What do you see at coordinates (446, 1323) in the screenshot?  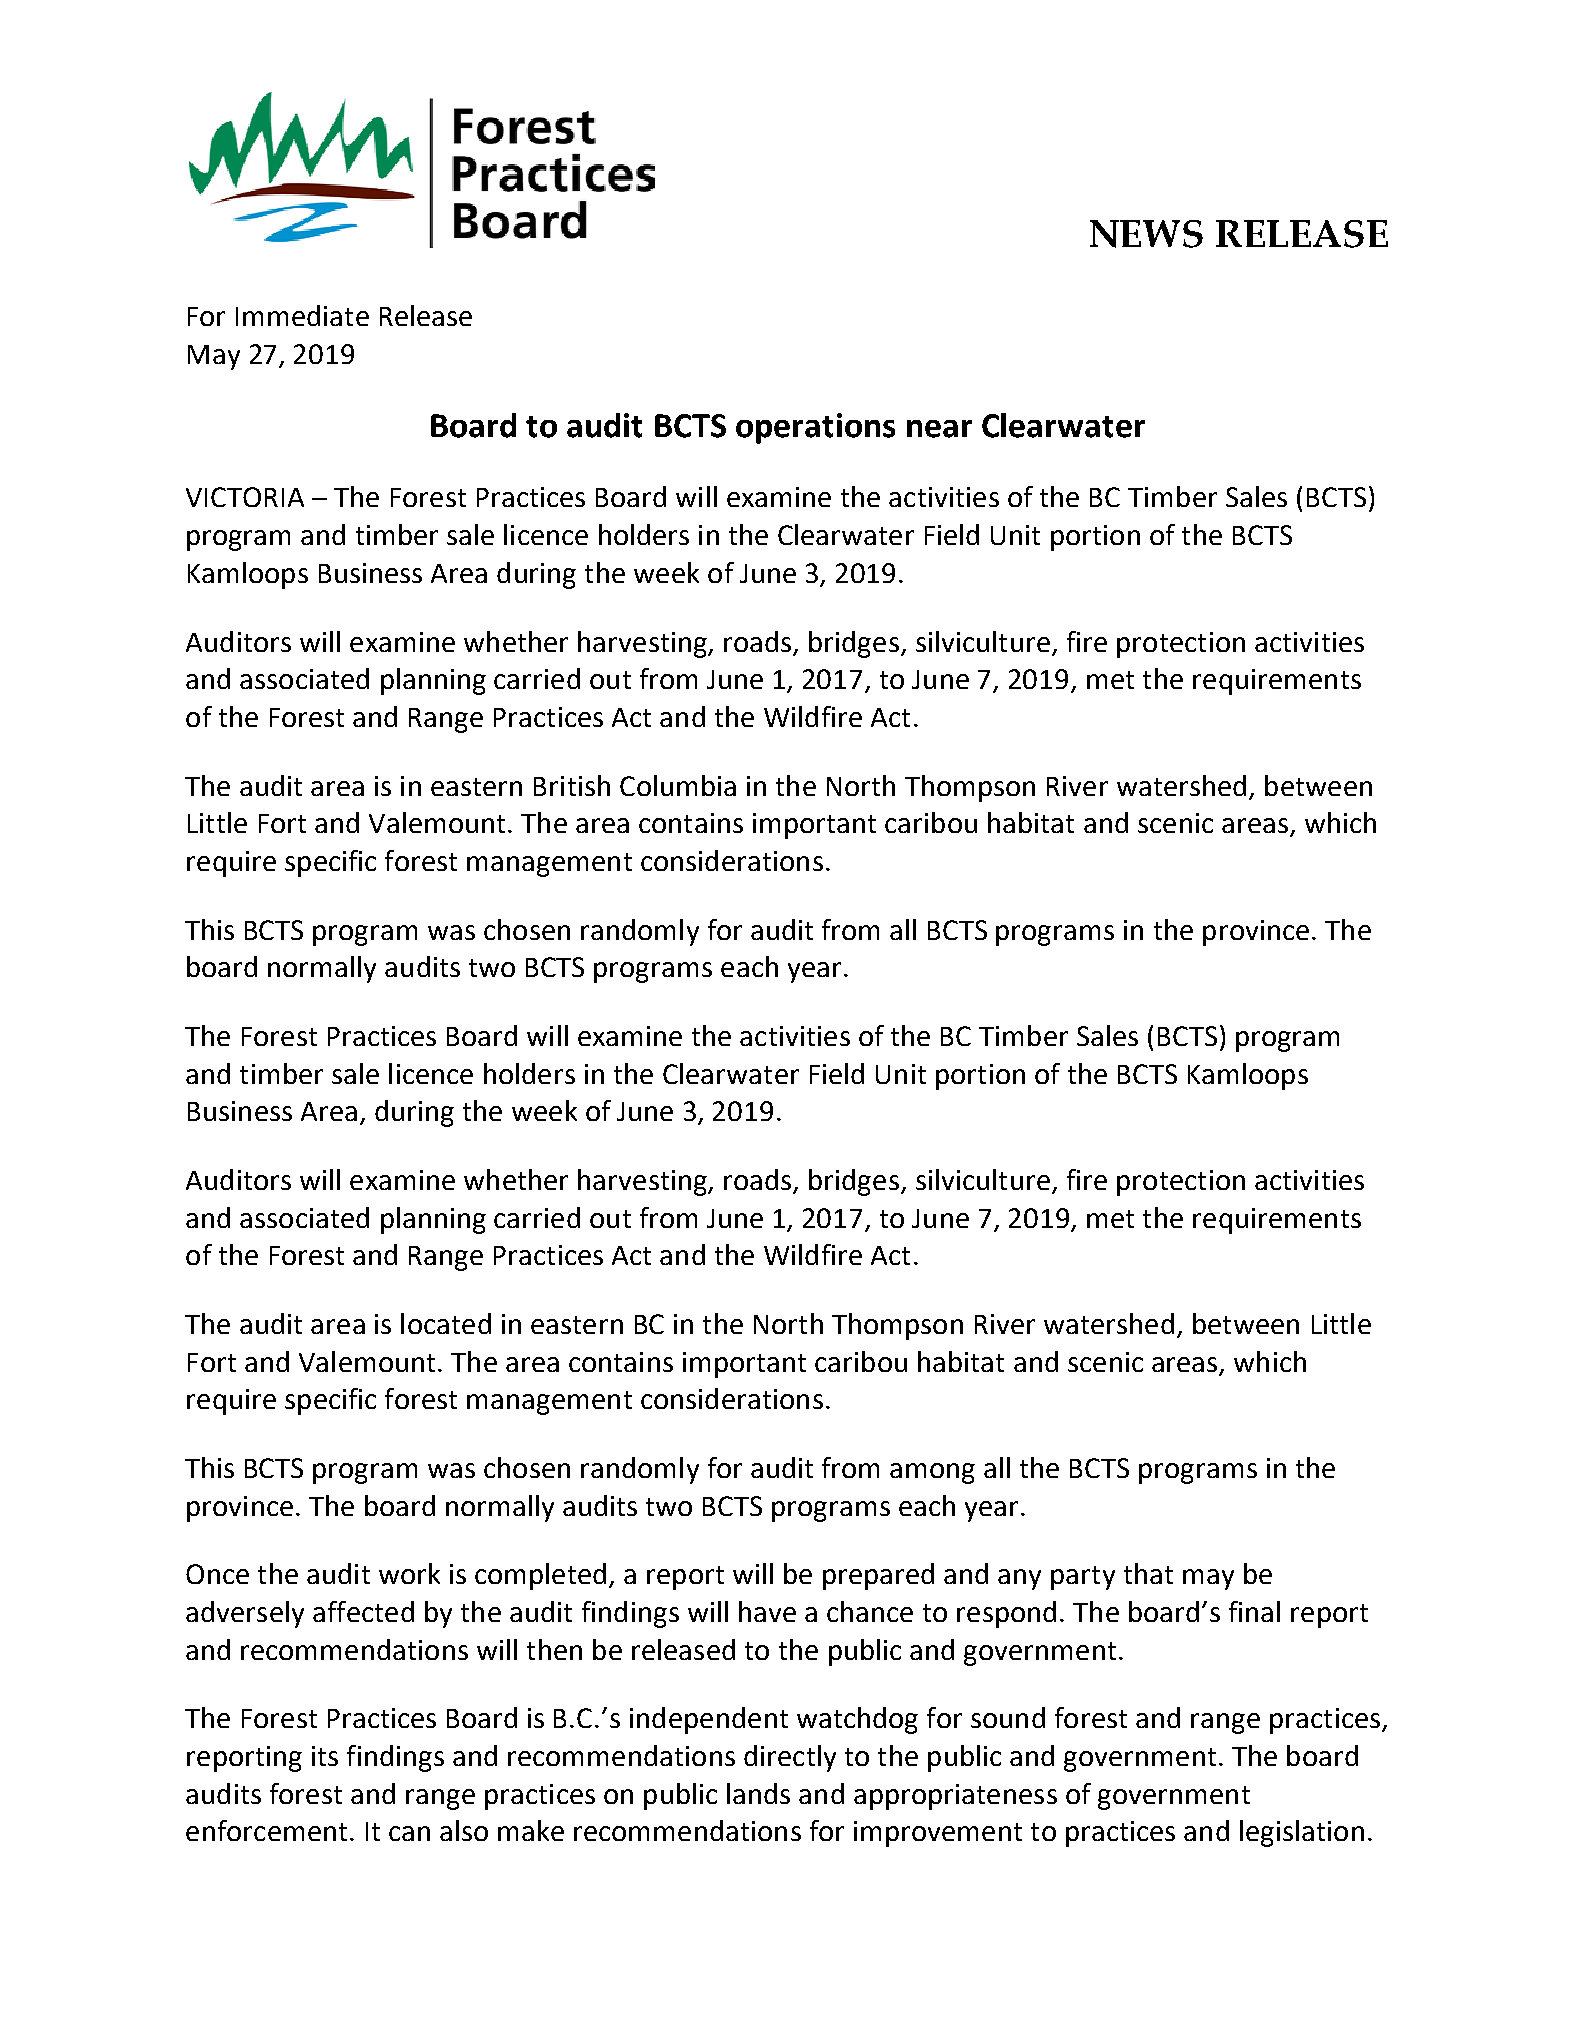 I see `located` at bounding box center [446, 1323].
